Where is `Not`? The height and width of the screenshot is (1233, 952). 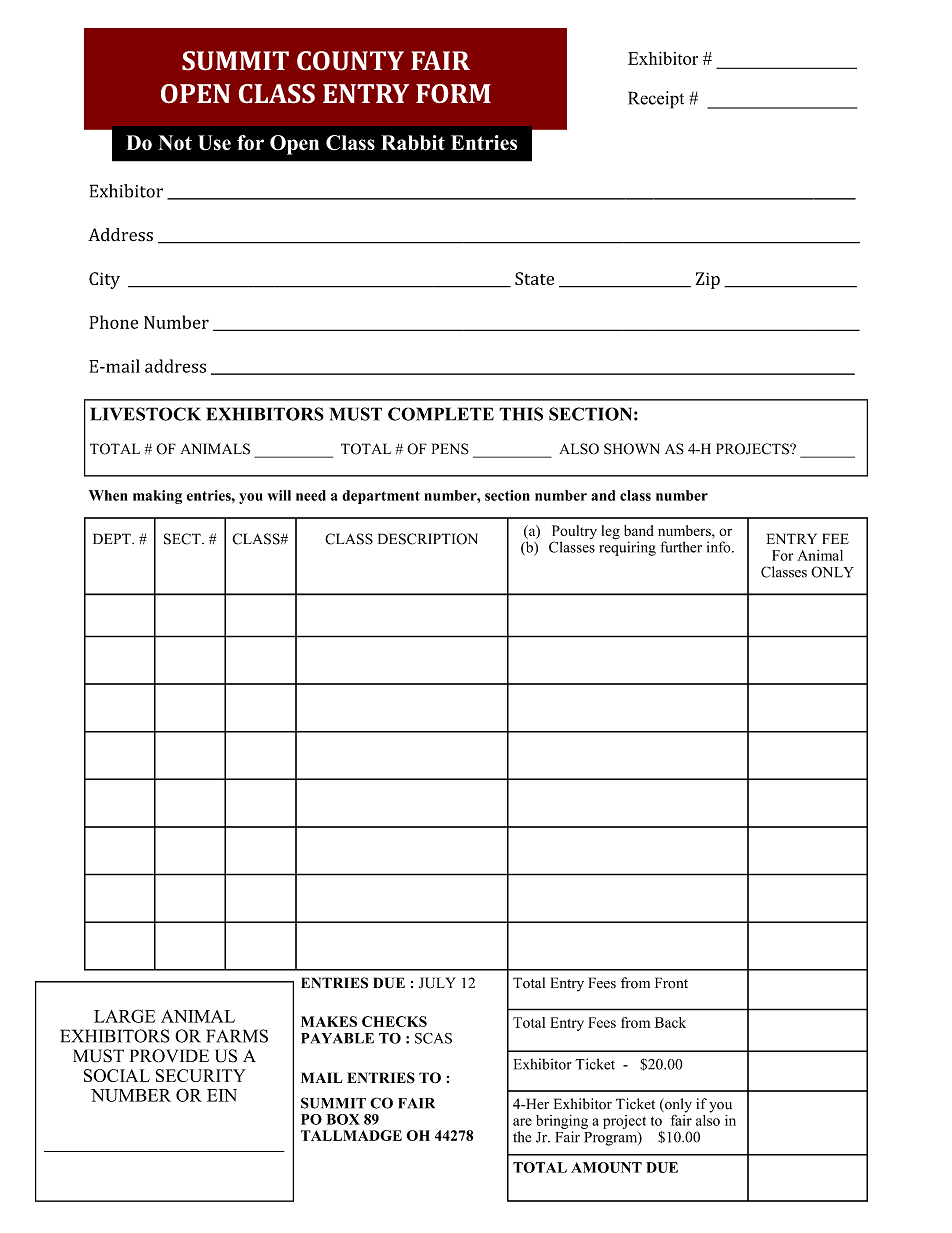
Not is located at coordinates (175, 142).
